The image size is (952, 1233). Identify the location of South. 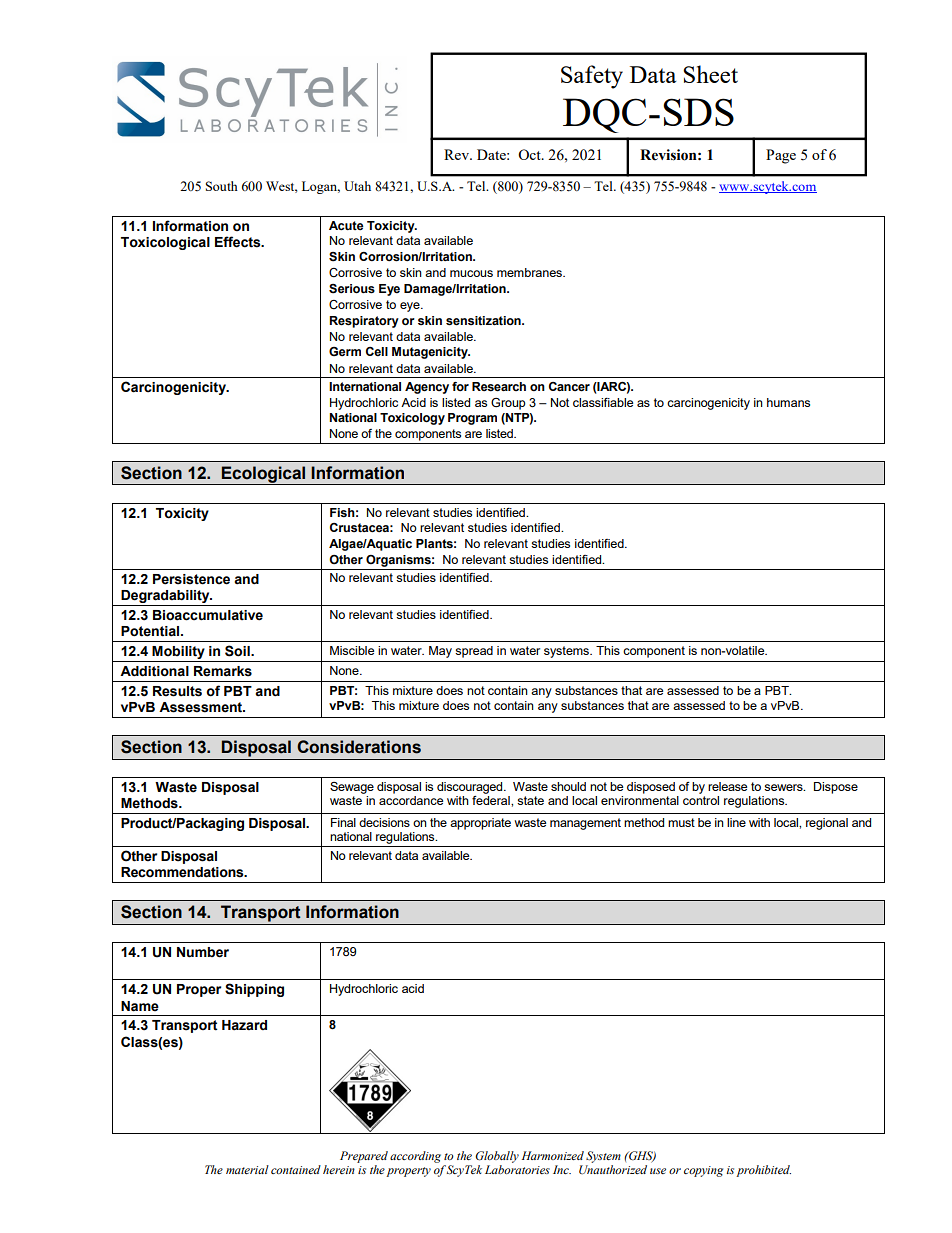
(222, 186).
